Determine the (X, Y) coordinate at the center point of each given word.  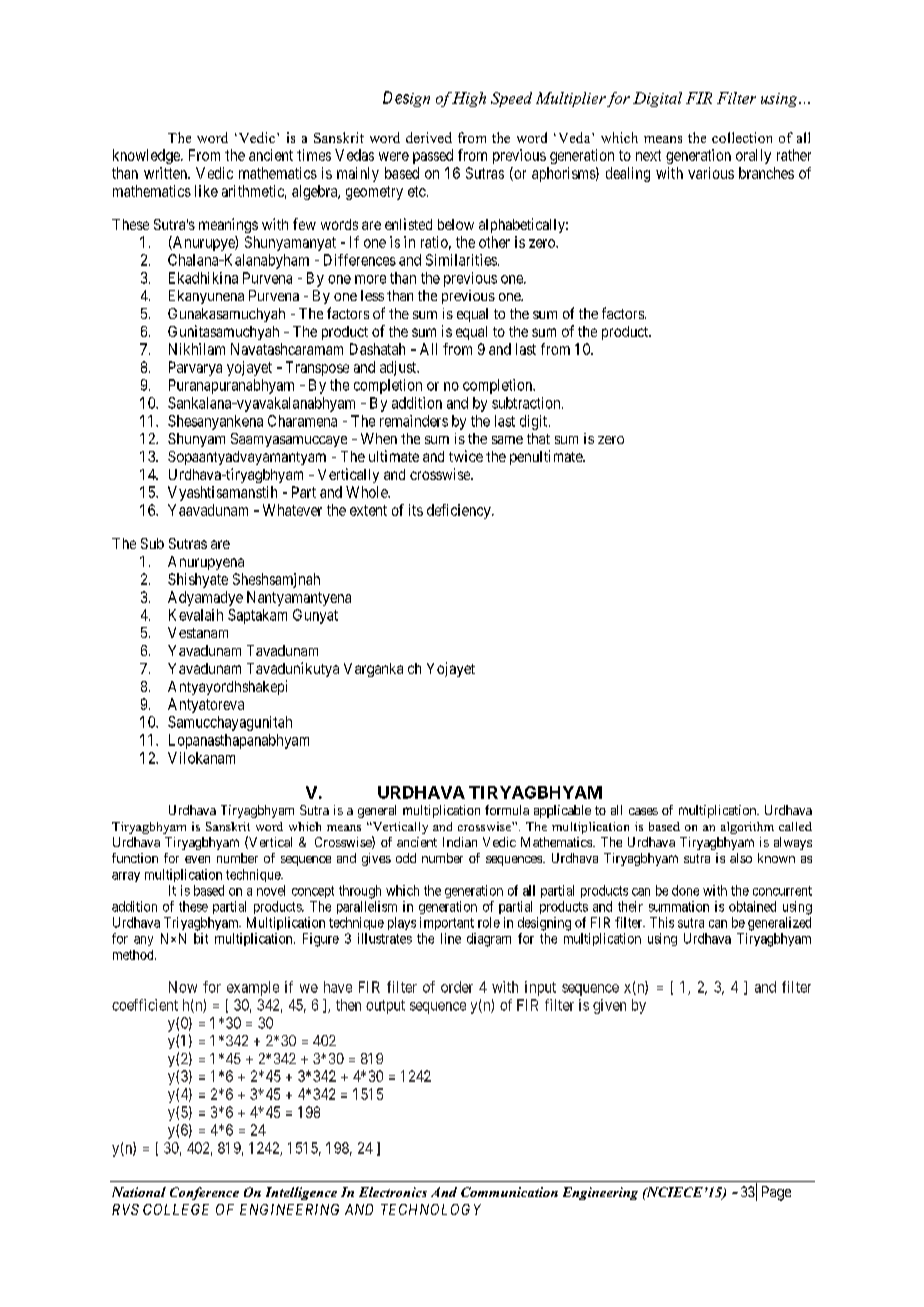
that (538, 438)
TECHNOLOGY (431, 1209)
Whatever (292, 510)
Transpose (317, 368)
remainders (414, 421)
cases (643, 811)
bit (201, 938)
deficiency (460, 511)
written (166, 173)
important (447, 923)
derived (429, 137)
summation (679, 906)
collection (742, 137)
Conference (204, 1193)
